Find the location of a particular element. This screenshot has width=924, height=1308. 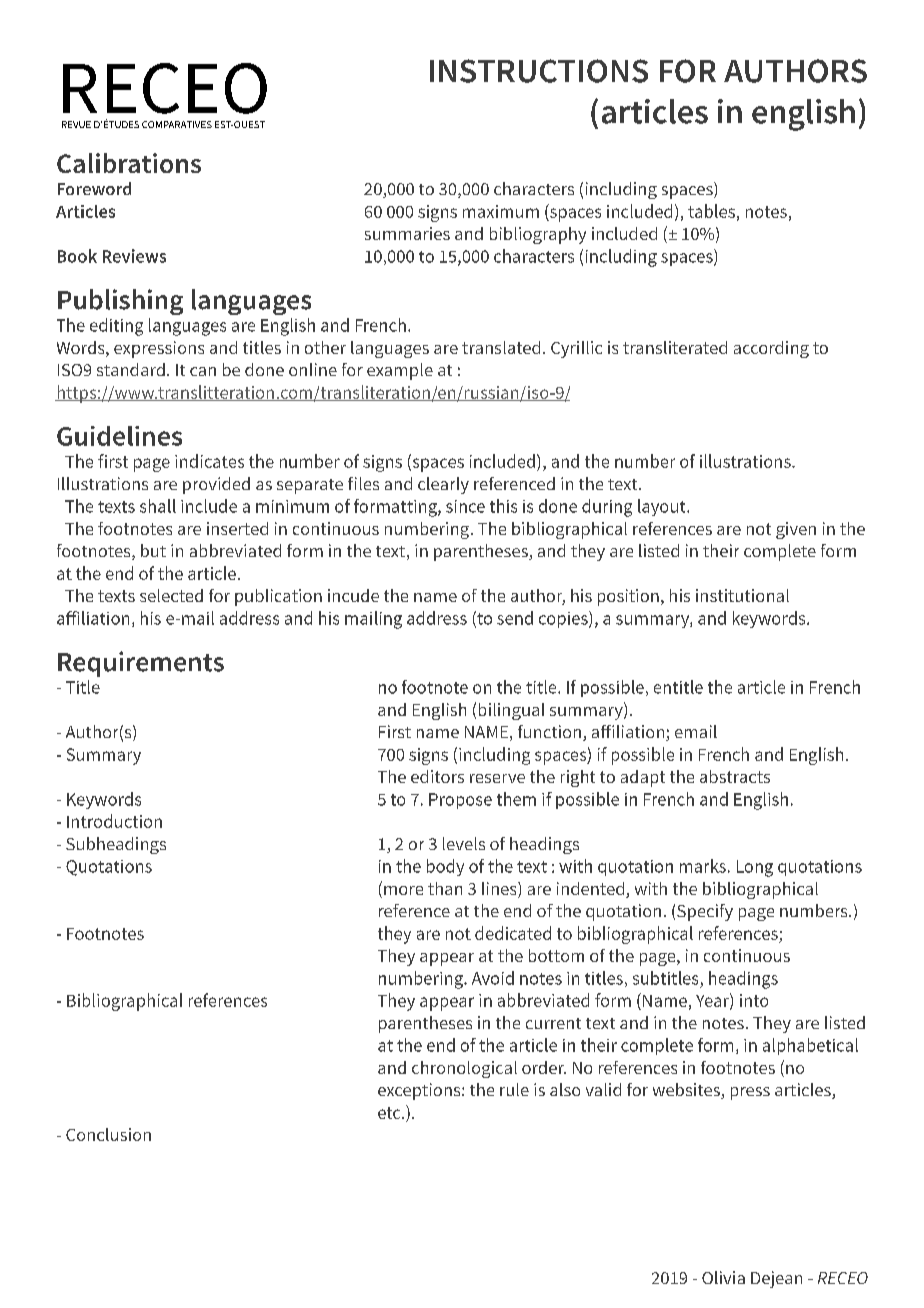

INSTRUCTIONS is located at coordinates (539, 71).
